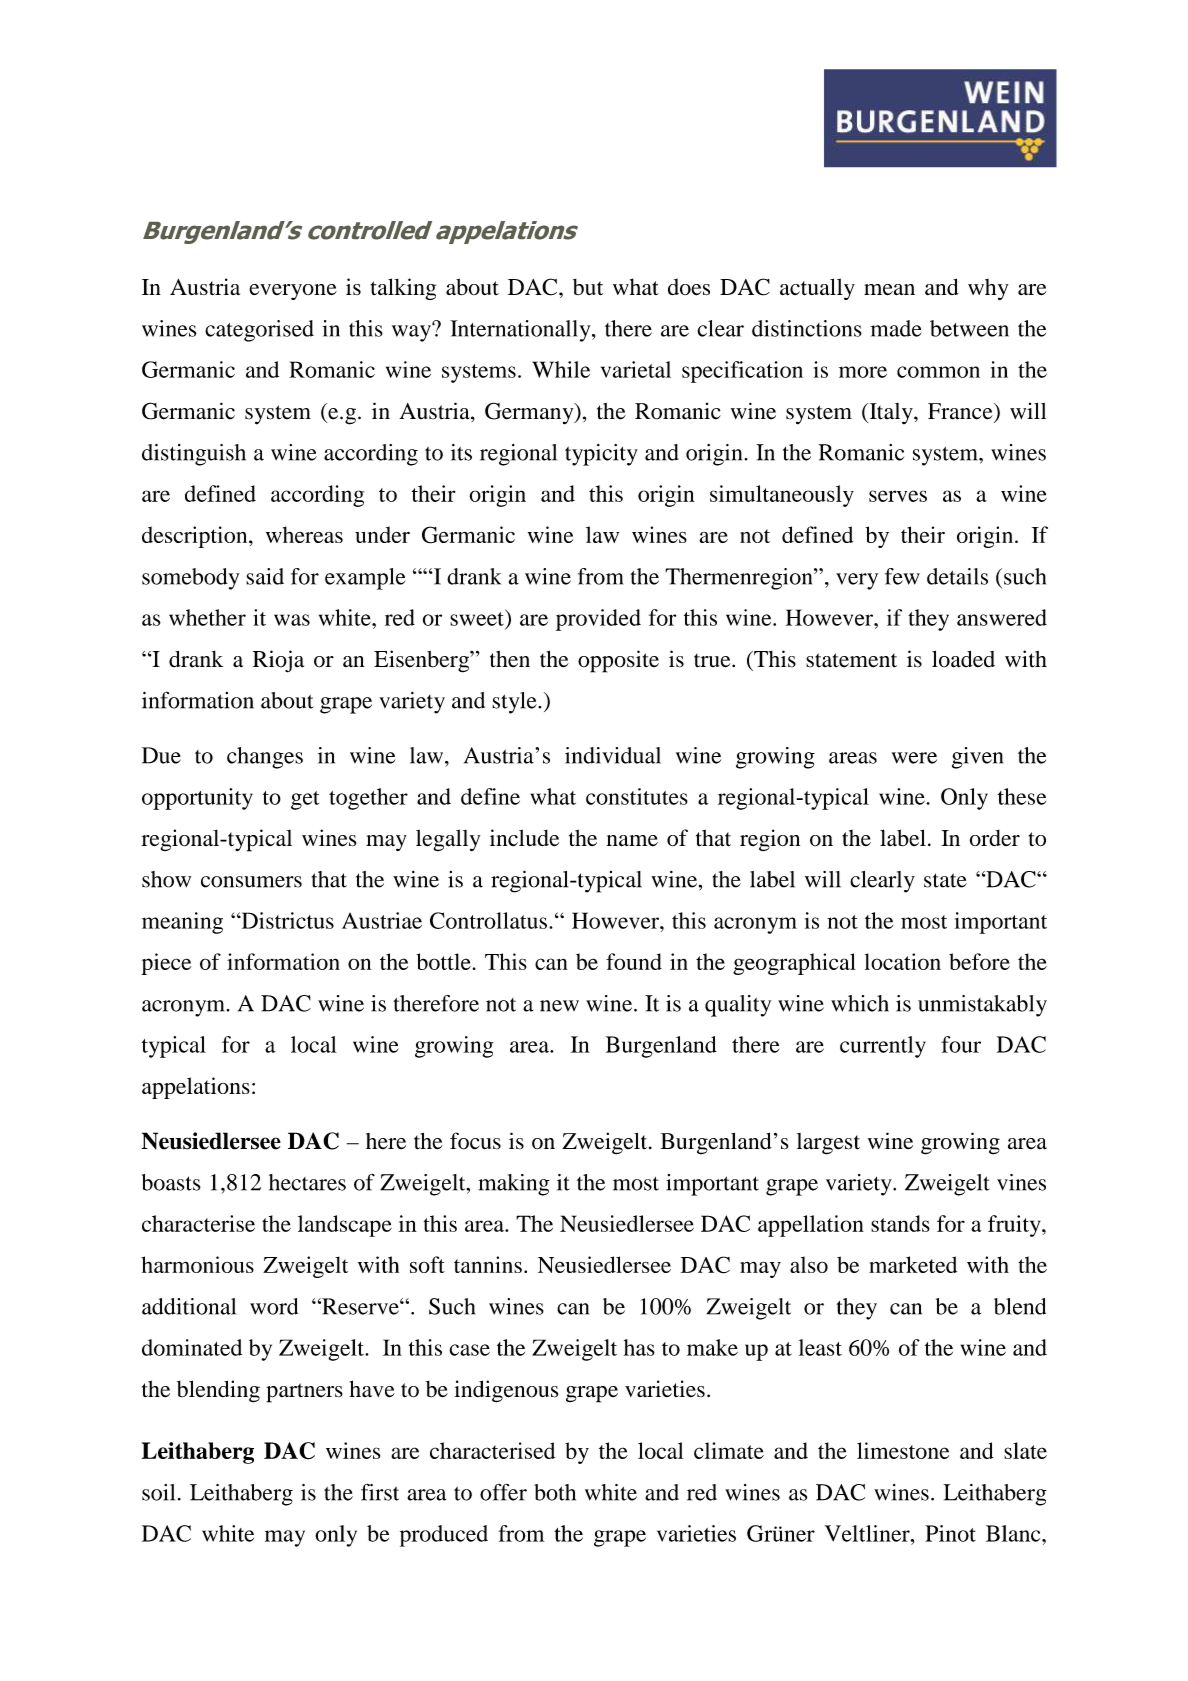 This screenshot has width=1188, height=1681. Describe the element at coordinates (588, 287) in the screenshot. I see `but` at that location.
